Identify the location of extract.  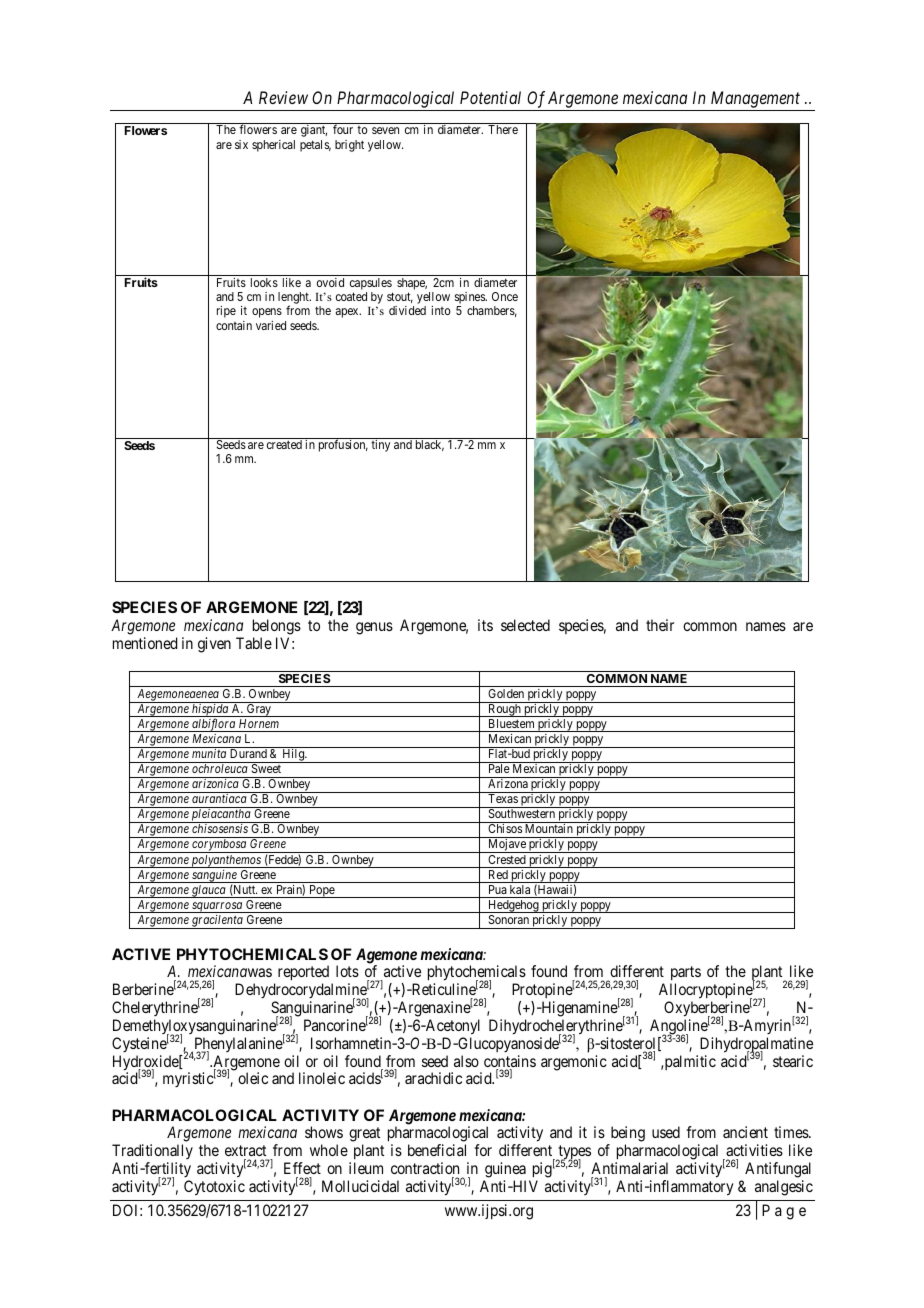
(245, 1150).
